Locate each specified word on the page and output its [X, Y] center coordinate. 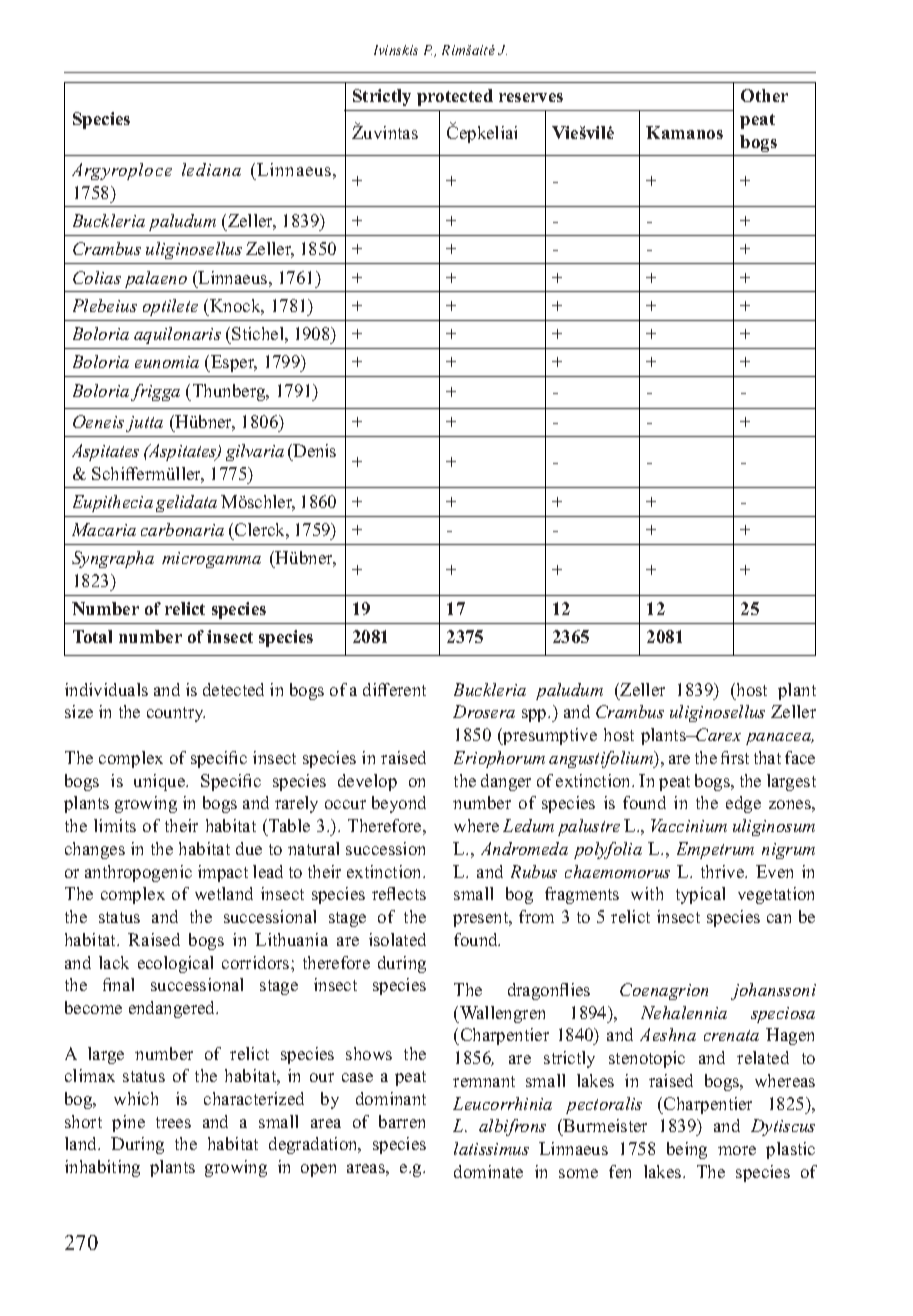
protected [455, 97]
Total [92, 636]
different [394, 689]
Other [764, 95]
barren [402, 1121]
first [735, 757]
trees [173, 1122]
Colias [97, 277]
